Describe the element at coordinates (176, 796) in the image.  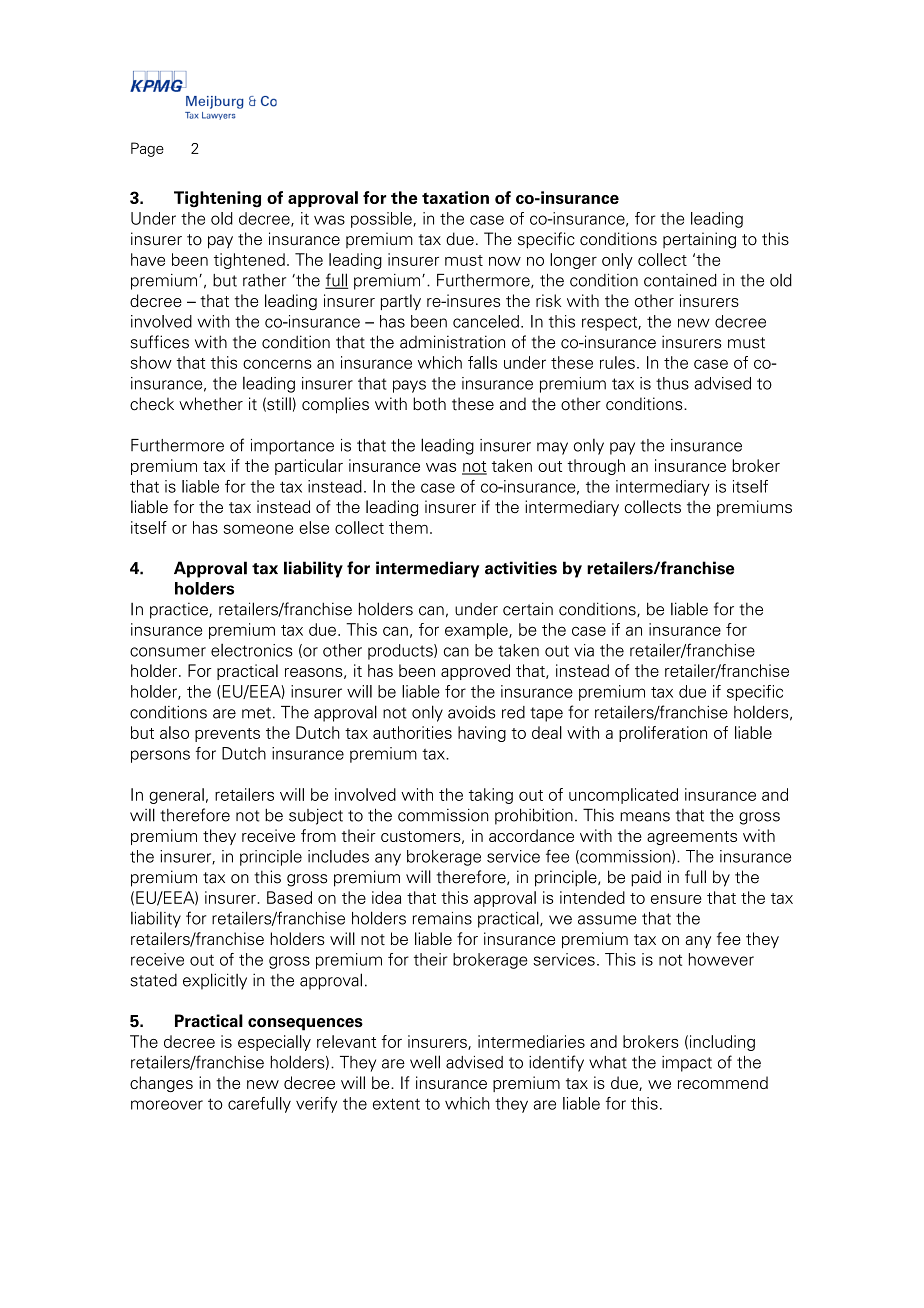
I see `general` at that location.
